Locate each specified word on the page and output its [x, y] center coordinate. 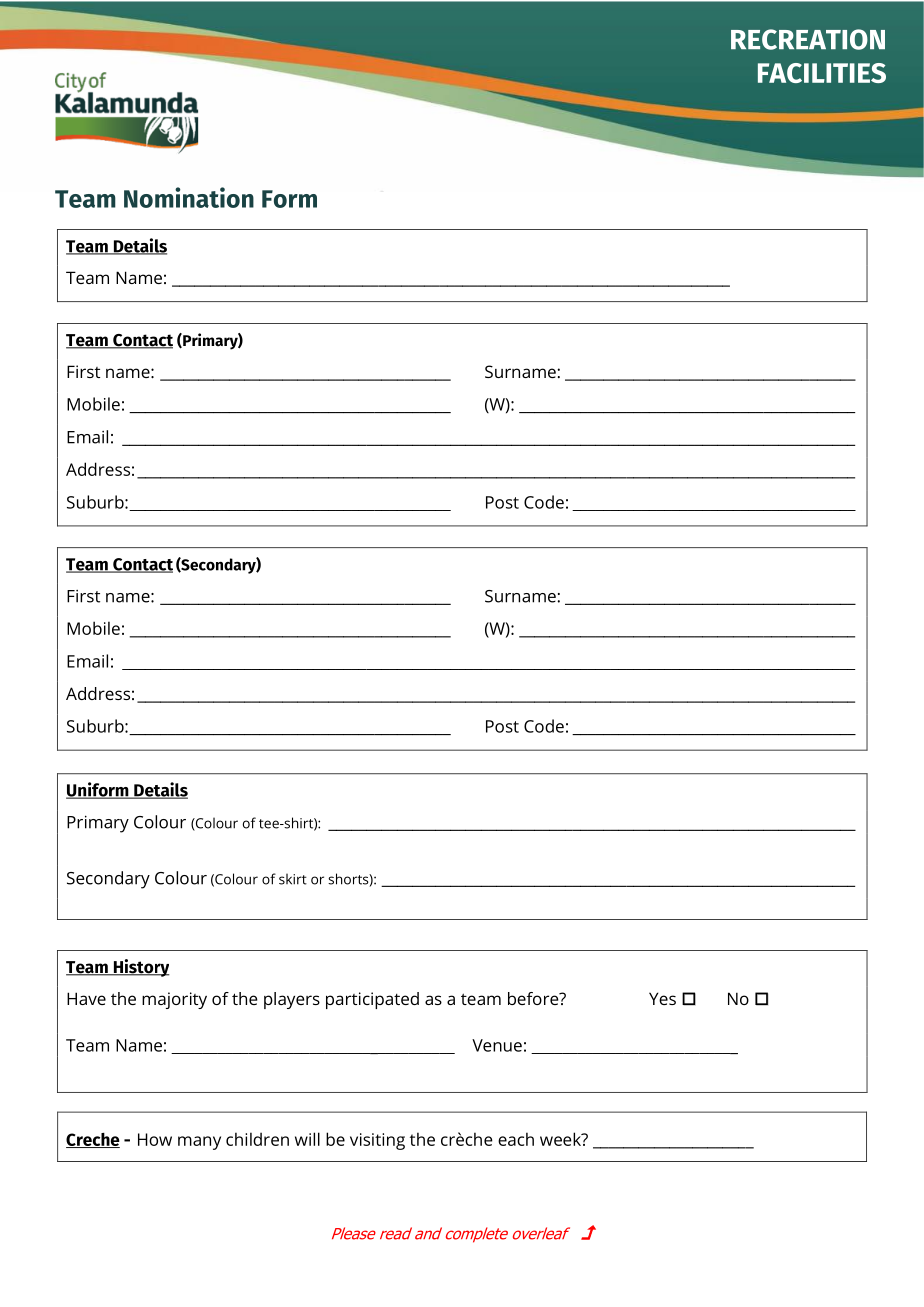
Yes [662, 998]
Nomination [189, 197]
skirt [293, 879]
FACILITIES [822, 73]
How [155, 1139]
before [534, 998]
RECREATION [808, 39]
